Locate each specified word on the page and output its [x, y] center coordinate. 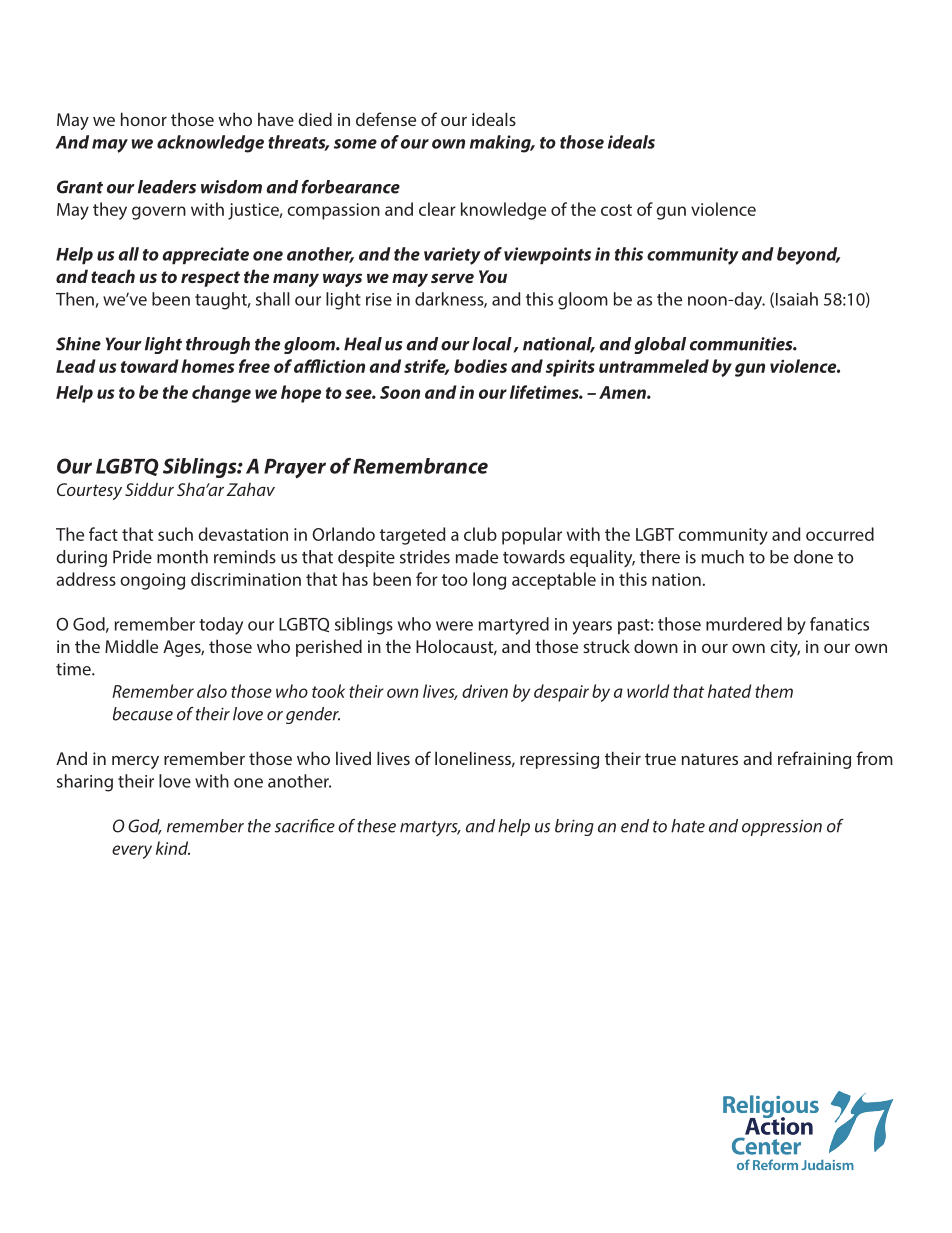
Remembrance [420, 466]
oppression [782, 827]
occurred [840, 534]
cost [616, 210]
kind [173, 848]
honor [144, 119]
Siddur [149, 489]
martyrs [430, 828]
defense [386, 119]
